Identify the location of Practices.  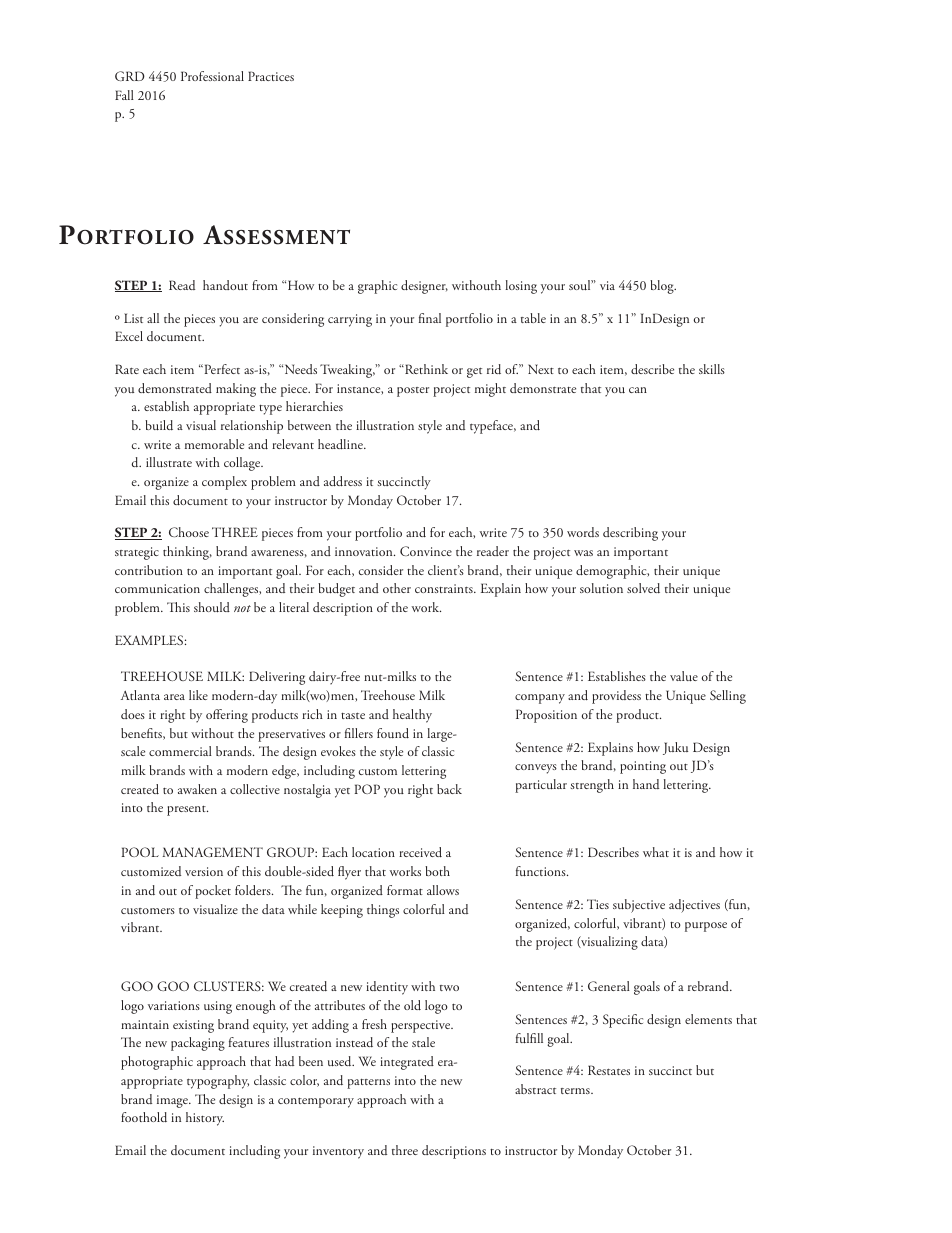
(271, 76).
